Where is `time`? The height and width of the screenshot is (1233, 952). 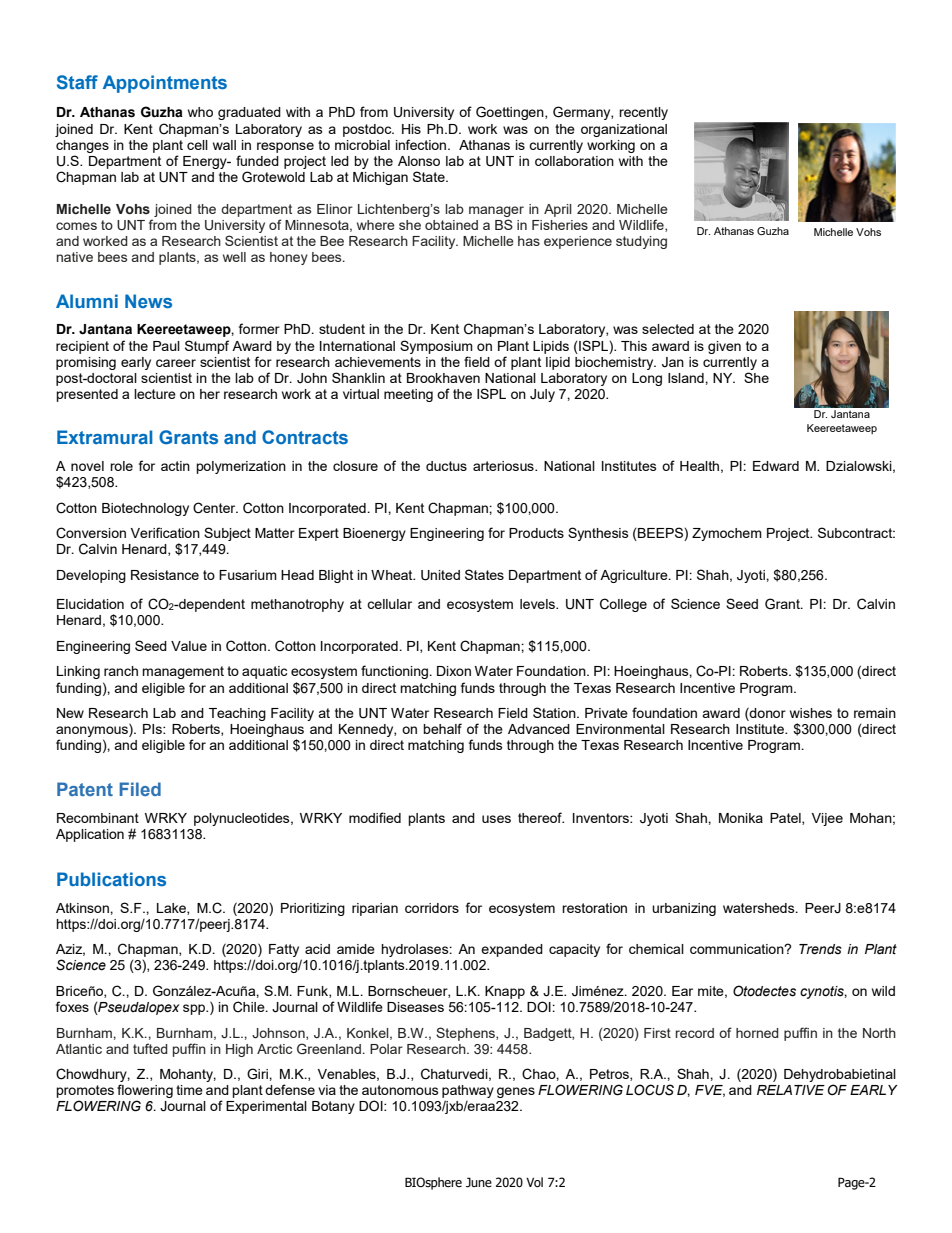
time is located at coordinates (189, 1090).
